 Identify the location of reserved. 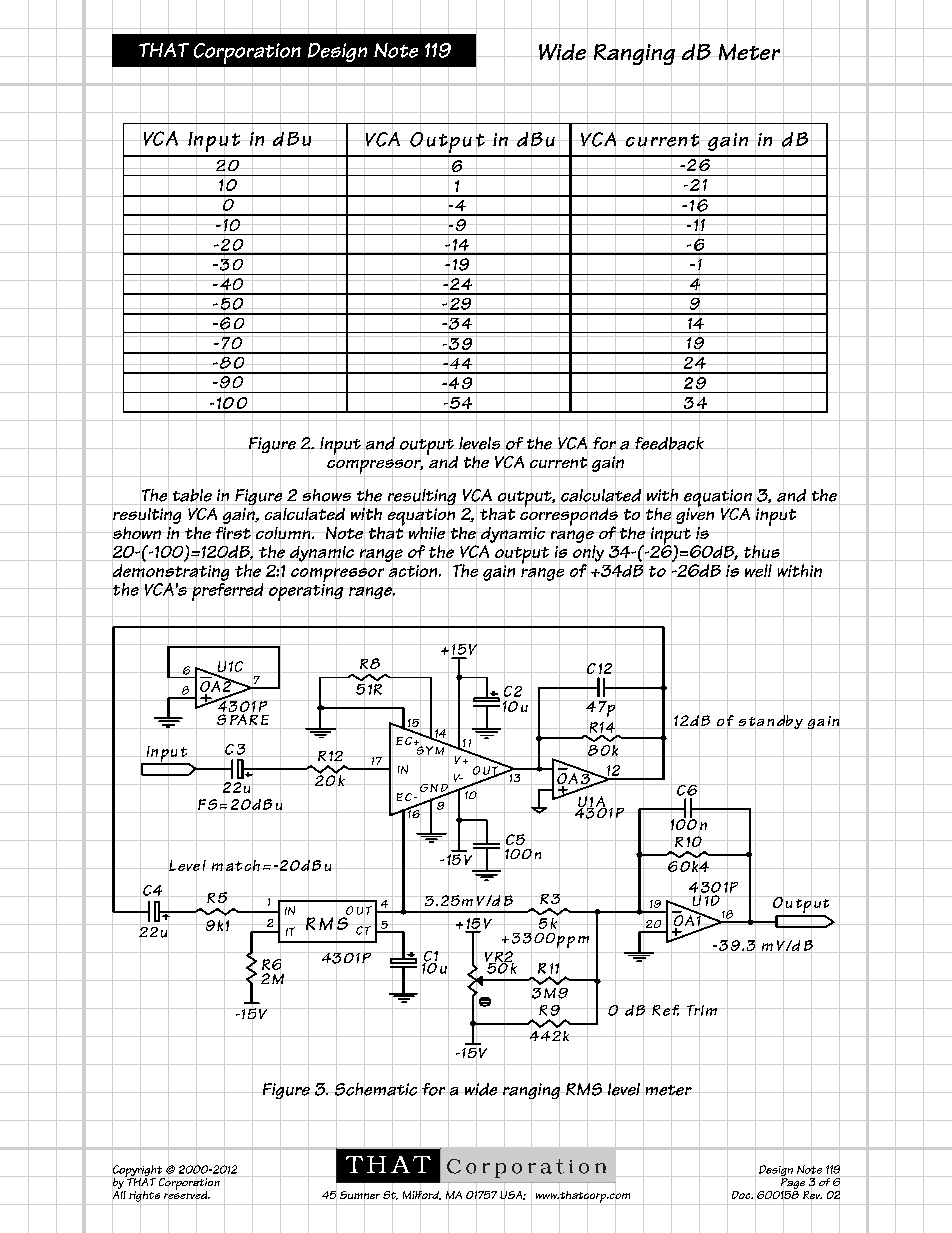
(187, 1195).
